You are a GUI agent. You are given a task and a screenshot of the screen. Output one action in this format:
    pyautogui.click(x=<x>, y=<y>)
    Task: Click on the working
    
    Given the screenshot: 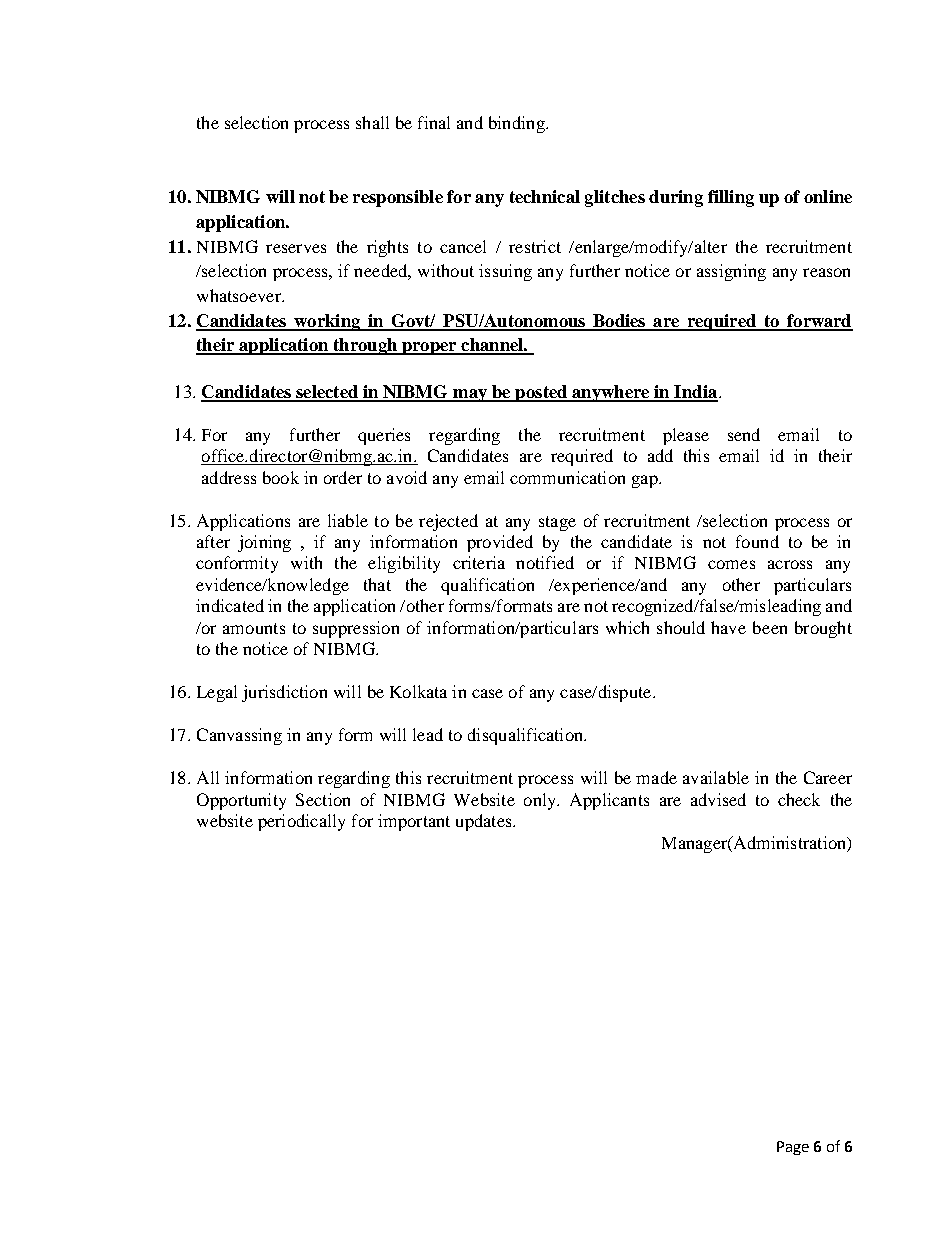 What is the action you would take?
    pyautogui.click(x=327, y=322)
